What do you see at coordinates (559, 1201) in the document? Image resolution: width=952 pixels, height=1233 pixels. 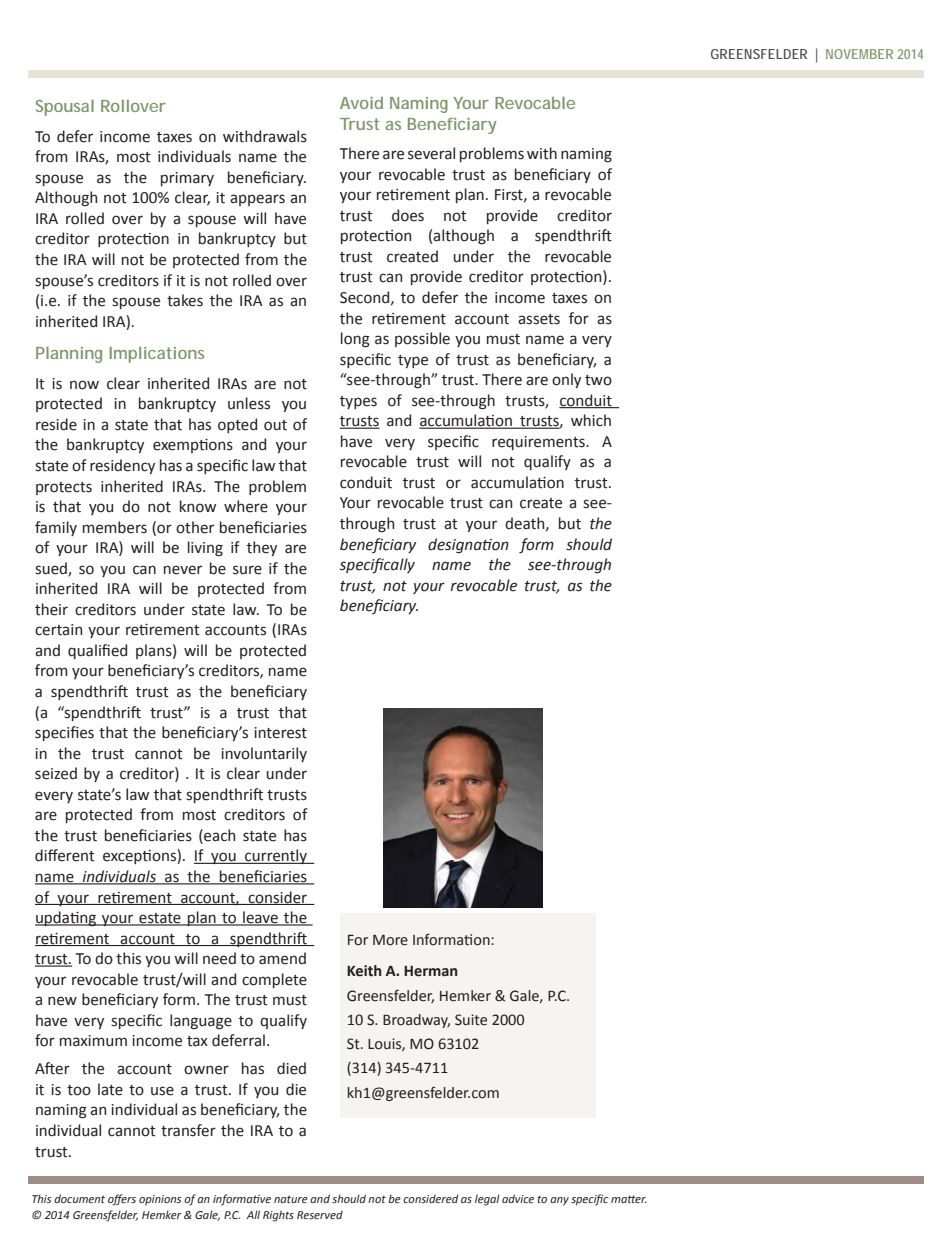 I see `any` at bounding box center [559, 1201].
